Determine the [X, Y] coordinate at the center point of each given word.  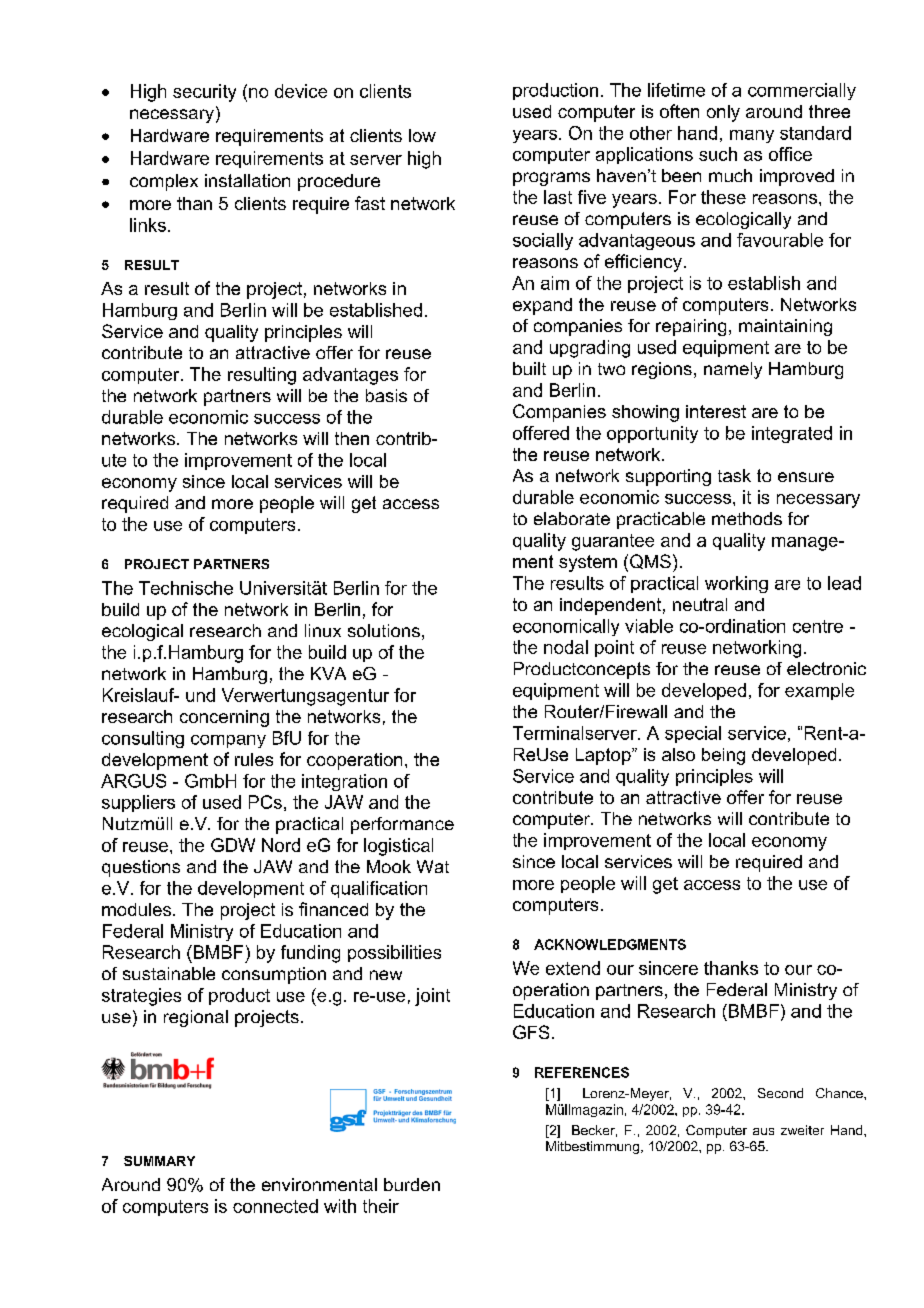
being [723, 756]
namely [733, 370]
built [529, 368]
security [204, 93]
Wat [433, 866]
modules [136, 909]
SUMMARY [159, 1161]
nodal [566, 647]
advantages [350, 376]
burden [412, 1184]
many [752, 136]
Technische [186, 588]
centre [818, 626]
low [422, 135]
